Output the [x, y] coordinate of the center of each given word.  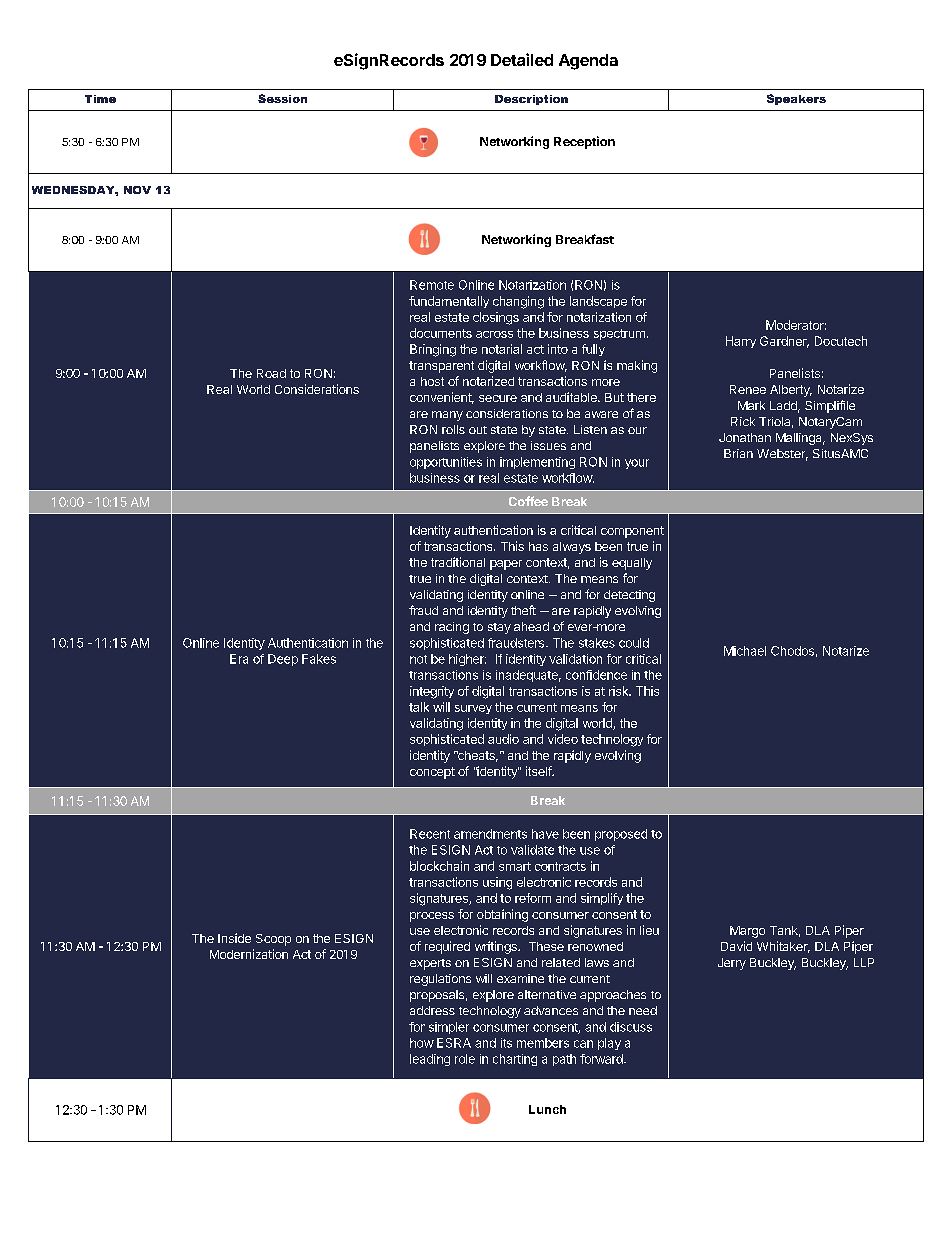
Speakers [796, 99]
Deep [283, 660]
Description [531, 100]
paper [506, 565]
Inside [234, 938]
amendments [490, 834]
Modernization [249, 954]
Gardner [784, 342]
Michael [745, 651]
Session [282, 98]
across [494, 334]
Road [271, 373]
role [465, 1059]
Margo [747, 932]
